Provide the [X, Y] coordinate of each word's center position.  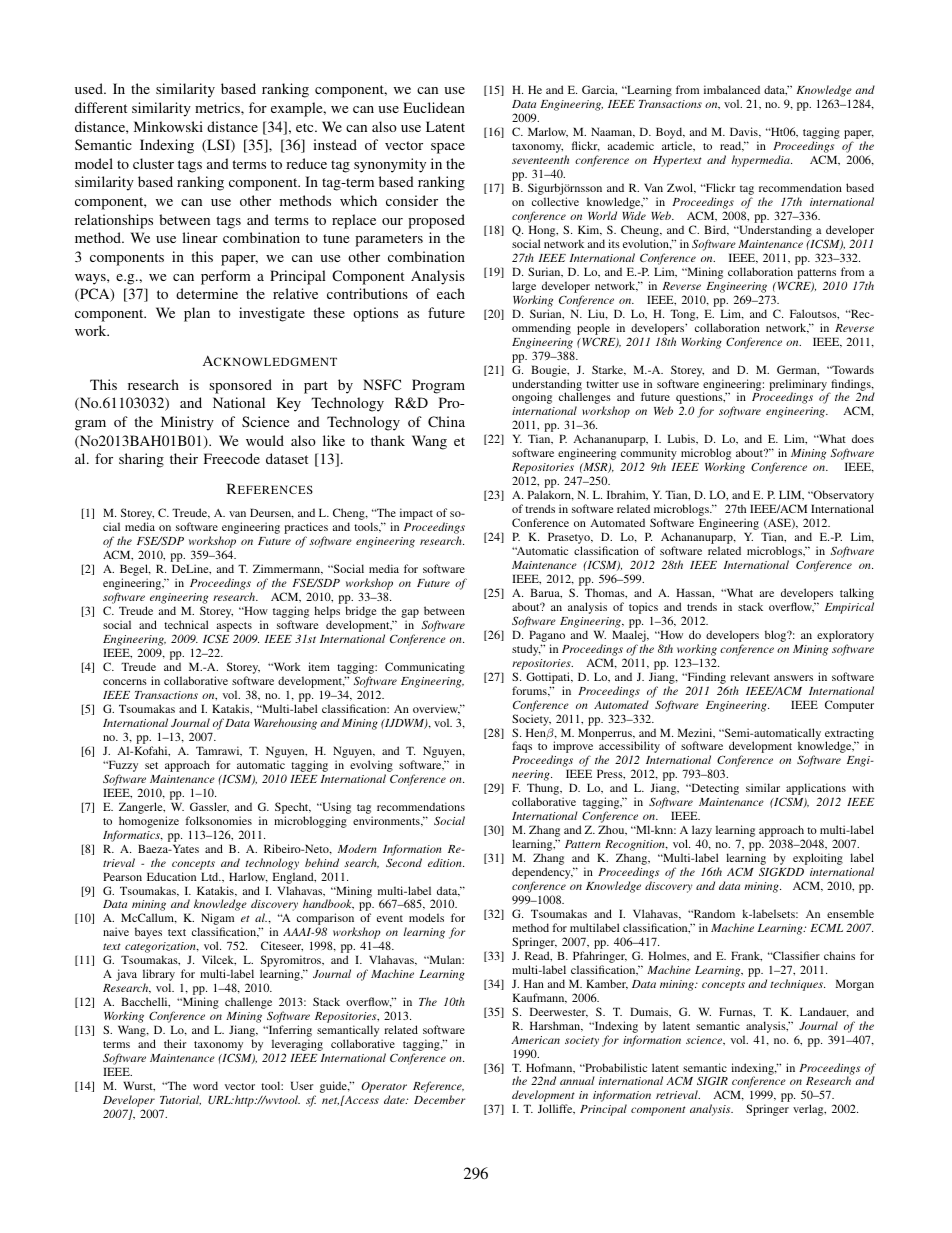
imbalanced [732, 89]
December [439, 1099]
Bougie [550, 371]
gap [410, 615]
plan [197, 314]
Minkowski [168, 126]
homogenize [149, 822]
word [205, 1085]
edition [446, 862]
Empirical [849, 608]
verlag [809, 1110]
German [798, 370]
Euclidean [434, 107]
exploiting [818, 859]
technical [186, 624]
